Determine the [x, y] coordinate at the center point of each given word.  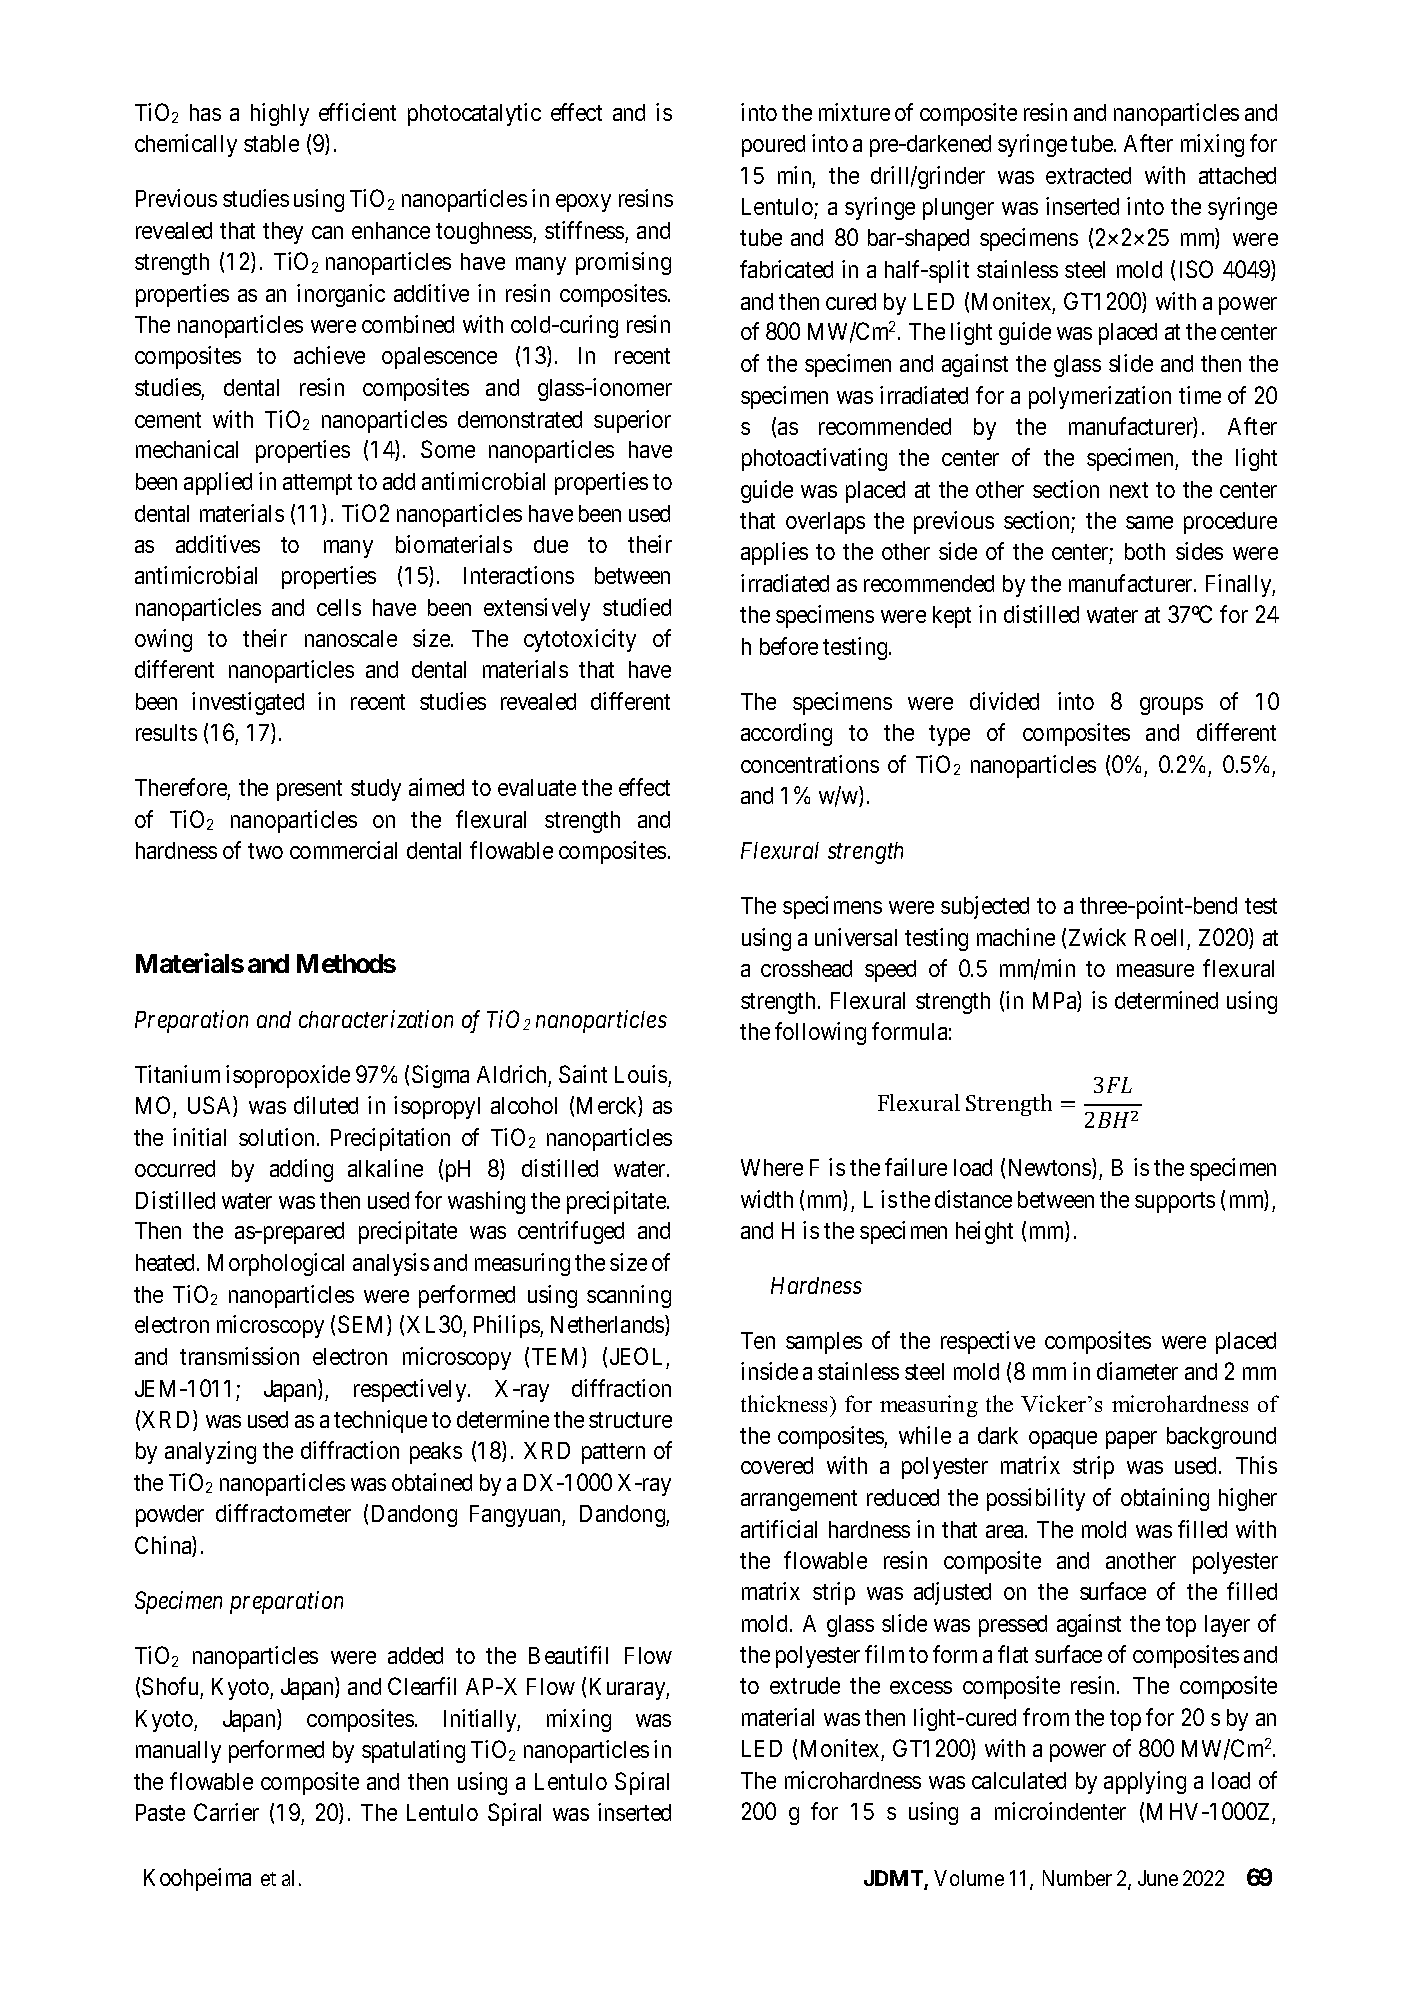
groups [1171, 706]
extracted [1088, 175]
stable [271, 143]
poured [773, 146]
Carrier [226, 1812]
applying [1145, 1782]
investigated [248, 703]
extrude [805, 1685]
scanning [629, 1296]
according [786, 734]
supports [1175, 1202]
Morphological [276, 1264]
